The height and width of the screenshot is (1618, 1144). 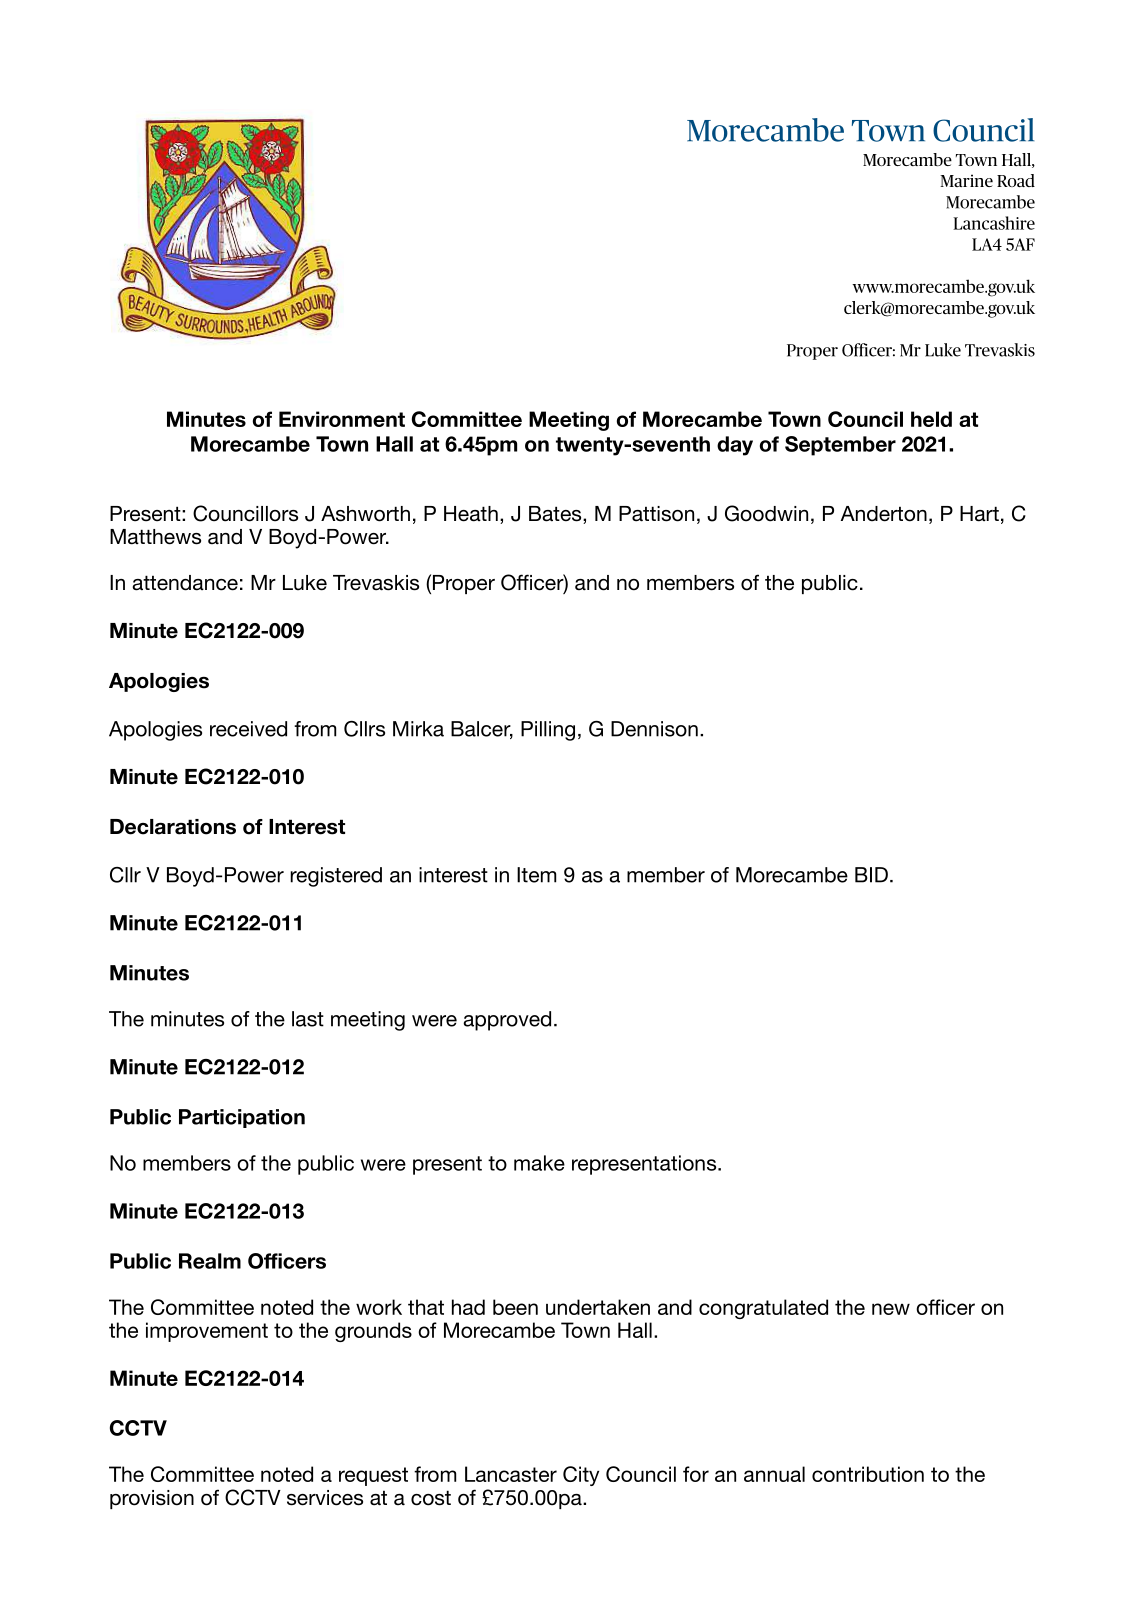 What do you see at coordinates (735, 446) in the screenshot?
I see `day` at bounding box center [735, 446].
